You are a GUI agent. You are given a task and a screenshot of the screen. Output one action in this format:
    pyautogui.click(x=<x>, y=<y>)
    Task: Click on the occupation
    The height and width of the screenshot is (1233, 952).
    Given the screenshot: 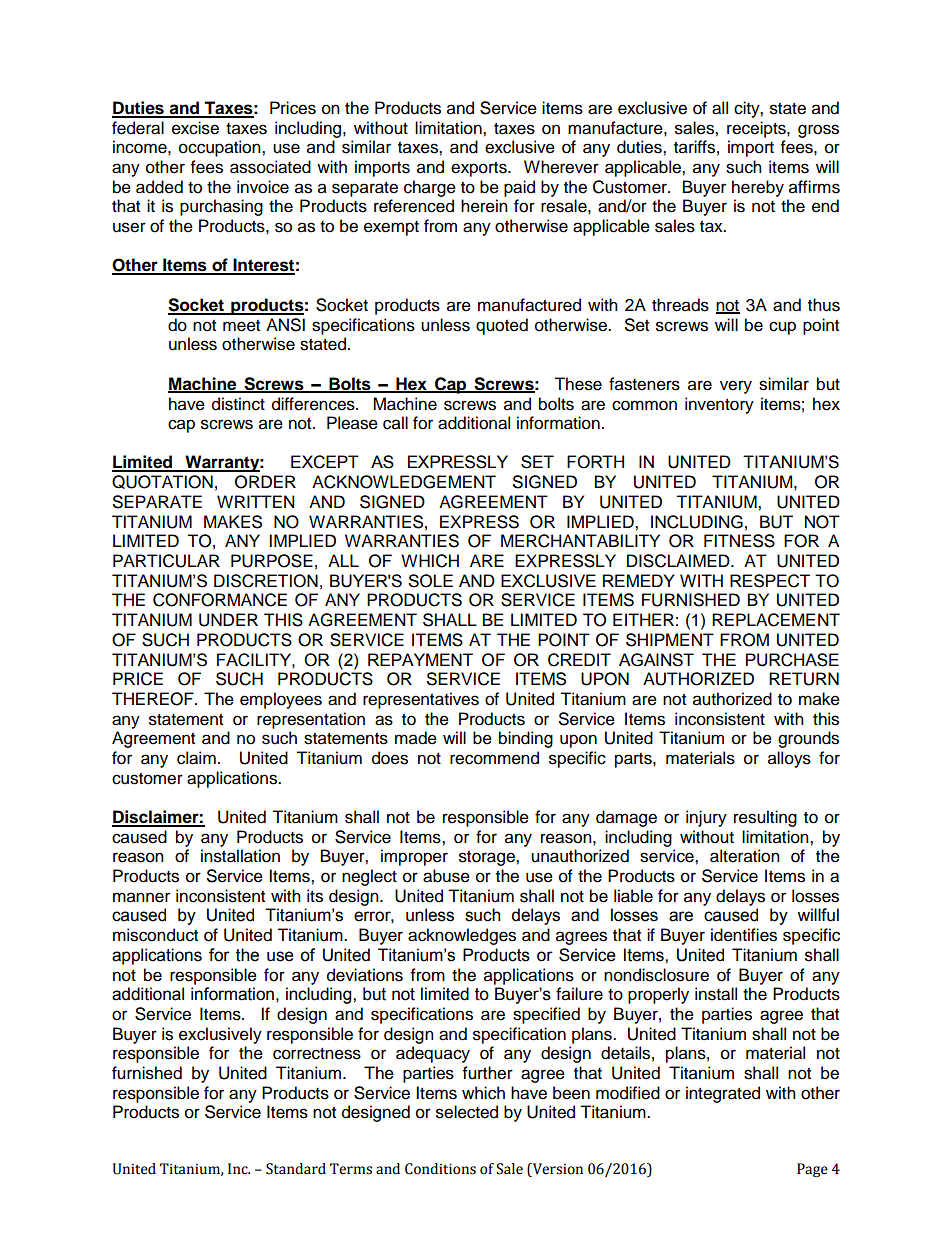 What is the action you would take?
    pyautogui.click(x=221, y=148)
